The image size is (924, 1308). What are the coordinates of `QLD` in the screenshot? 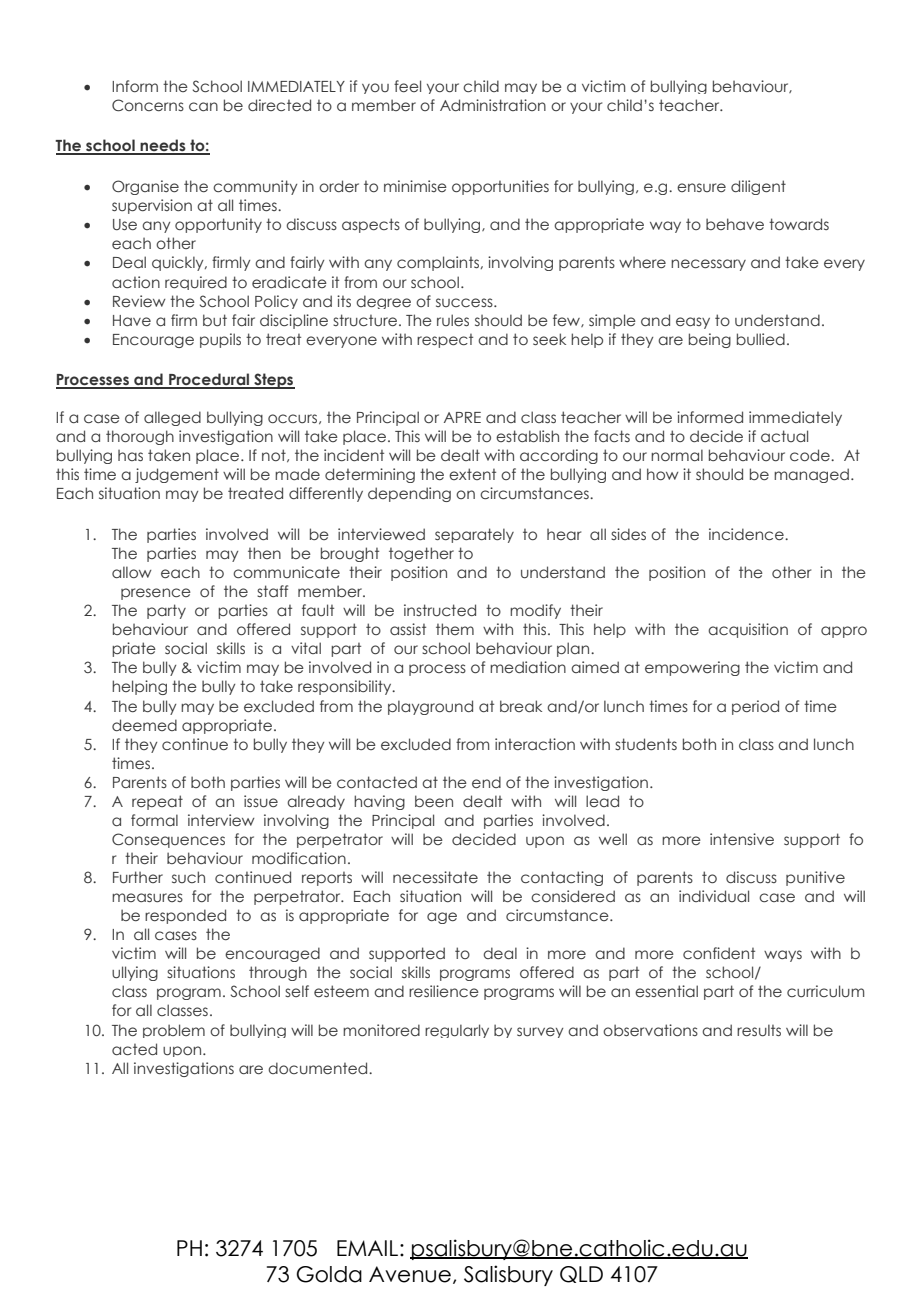 It's located at (581, 1274).
